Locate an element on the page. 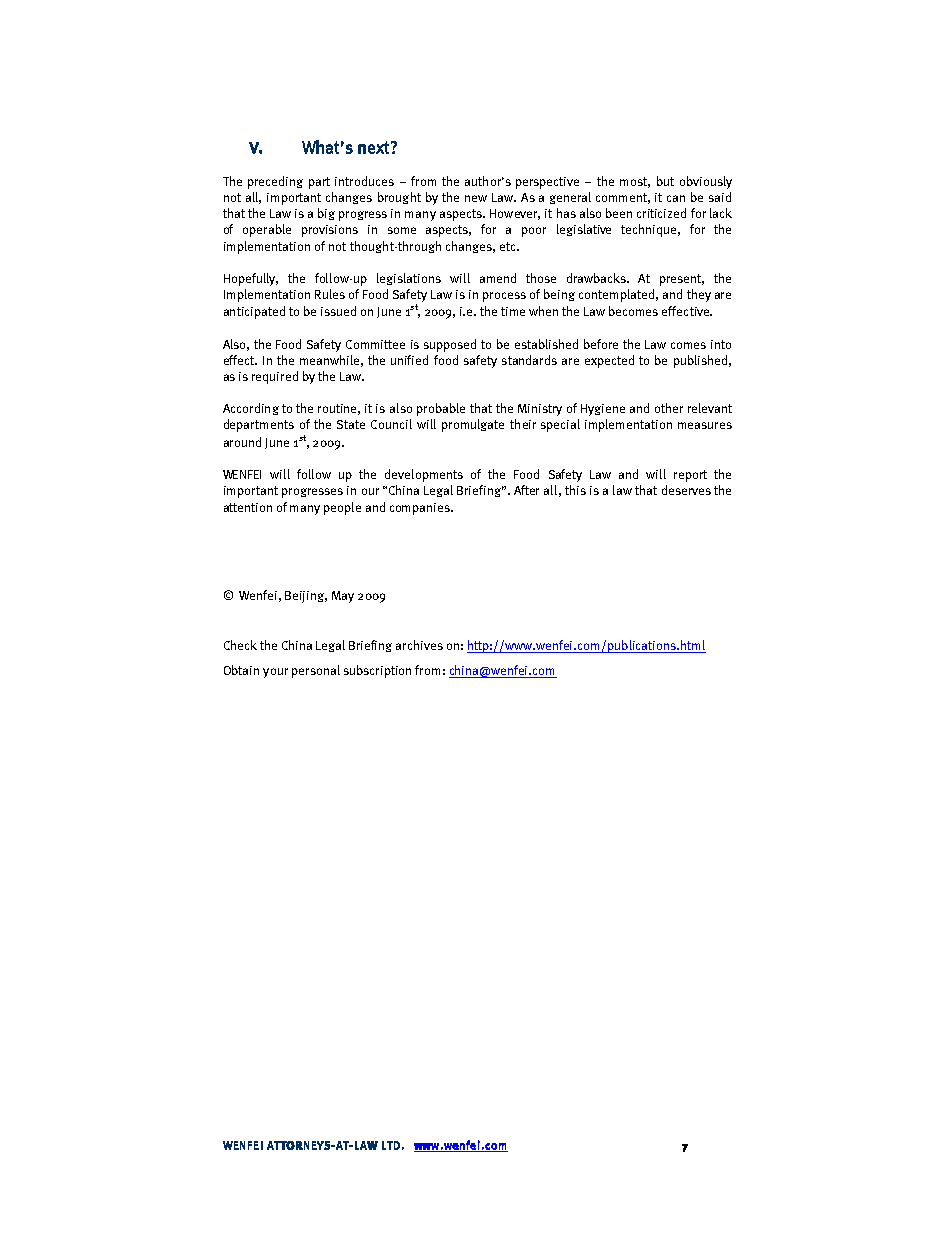 This image has width=952, height=1233. people is located at coordinates (342, 508).
